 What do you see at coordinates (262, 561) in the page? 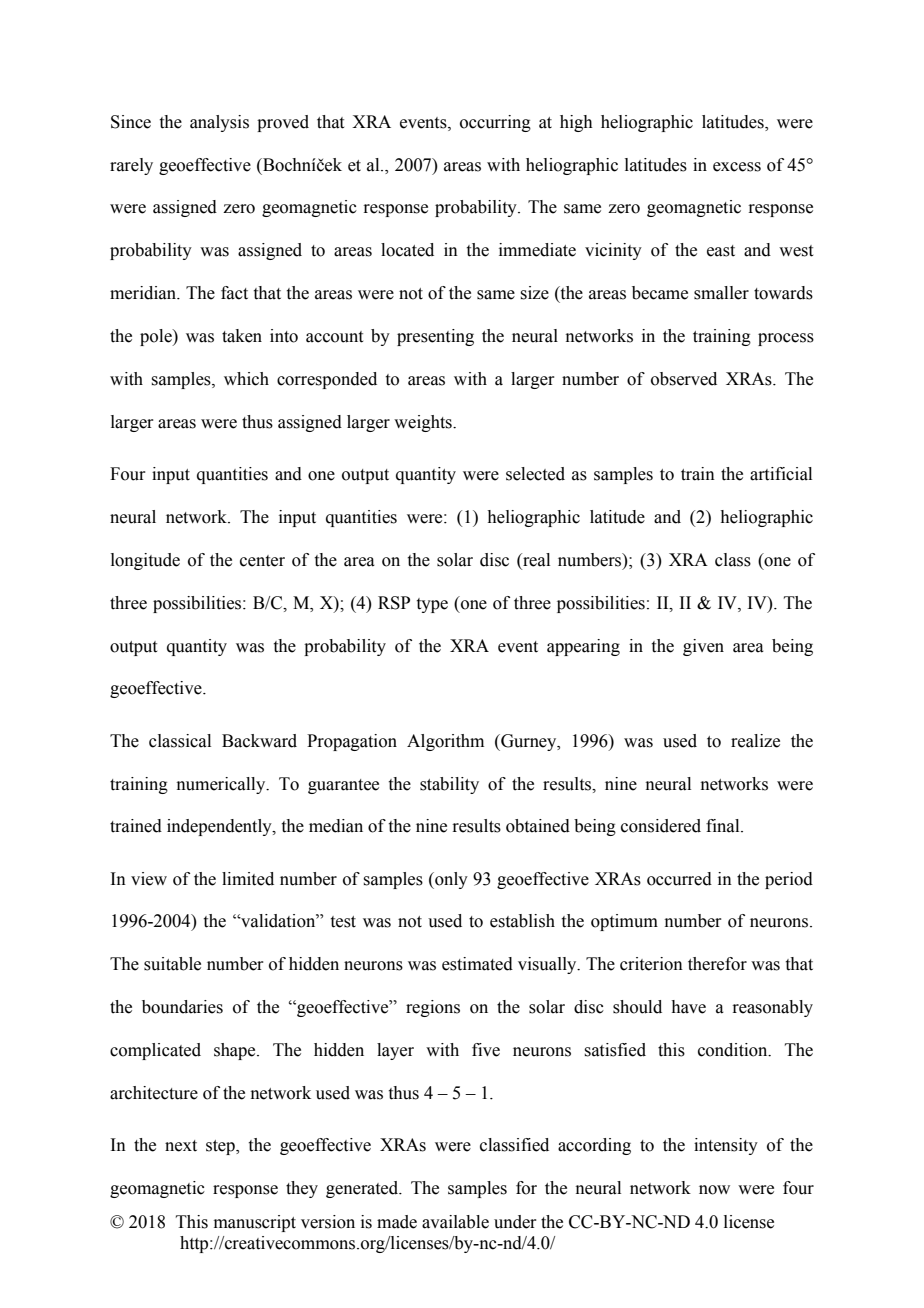
I see `center` at bounding box center [262, 561].
